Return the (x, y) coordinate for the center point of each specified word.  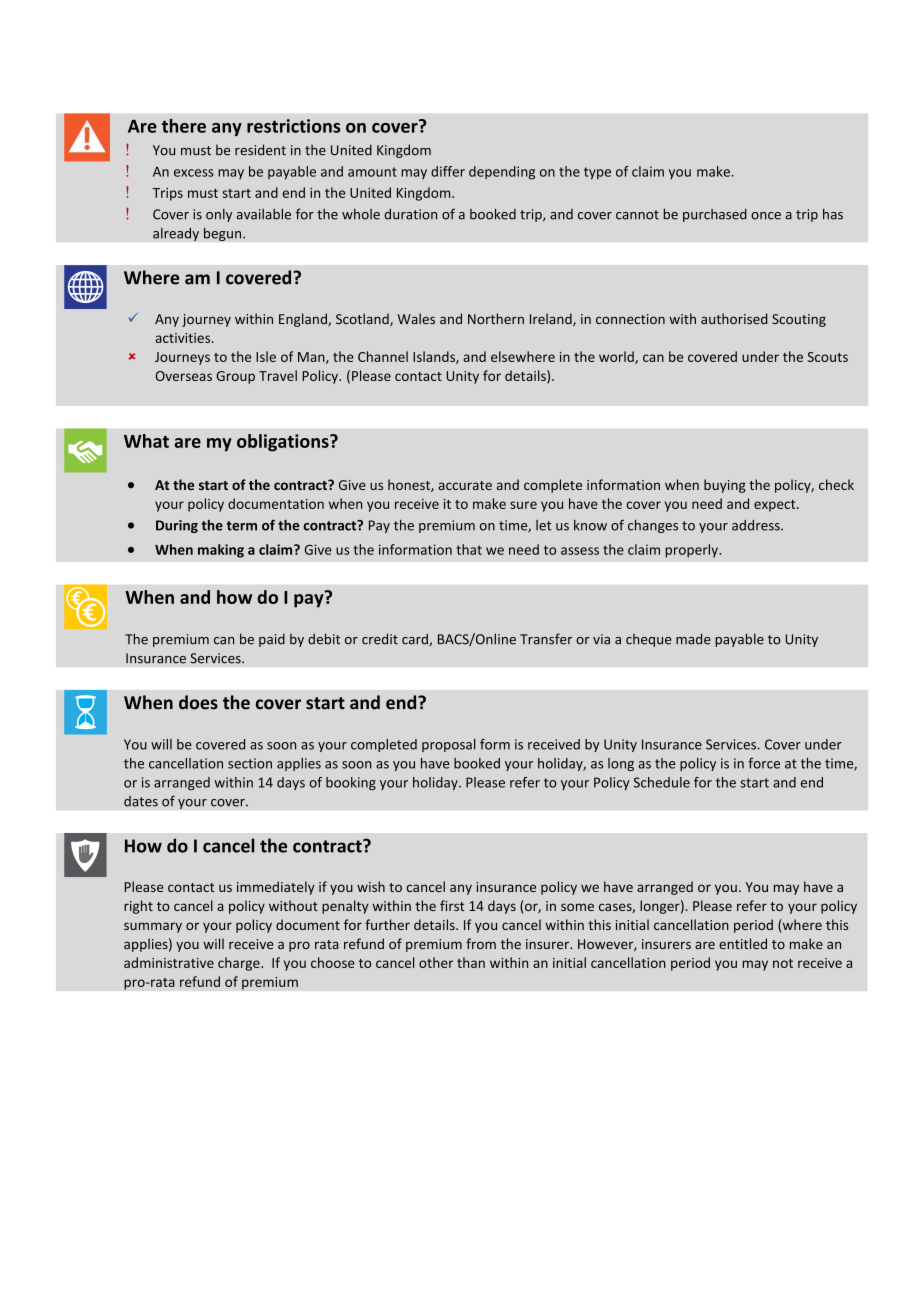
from (481, 943)
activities (184, 338)
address (757, 525)
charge (240, 964)
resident (260, 150)
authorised (734, 318)
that (469, 549)
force (764, 763)
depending (502, 173)
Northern (496, 318)
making (221, 551)
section (250, 763)
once (766, 216)
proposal (448, 745)
